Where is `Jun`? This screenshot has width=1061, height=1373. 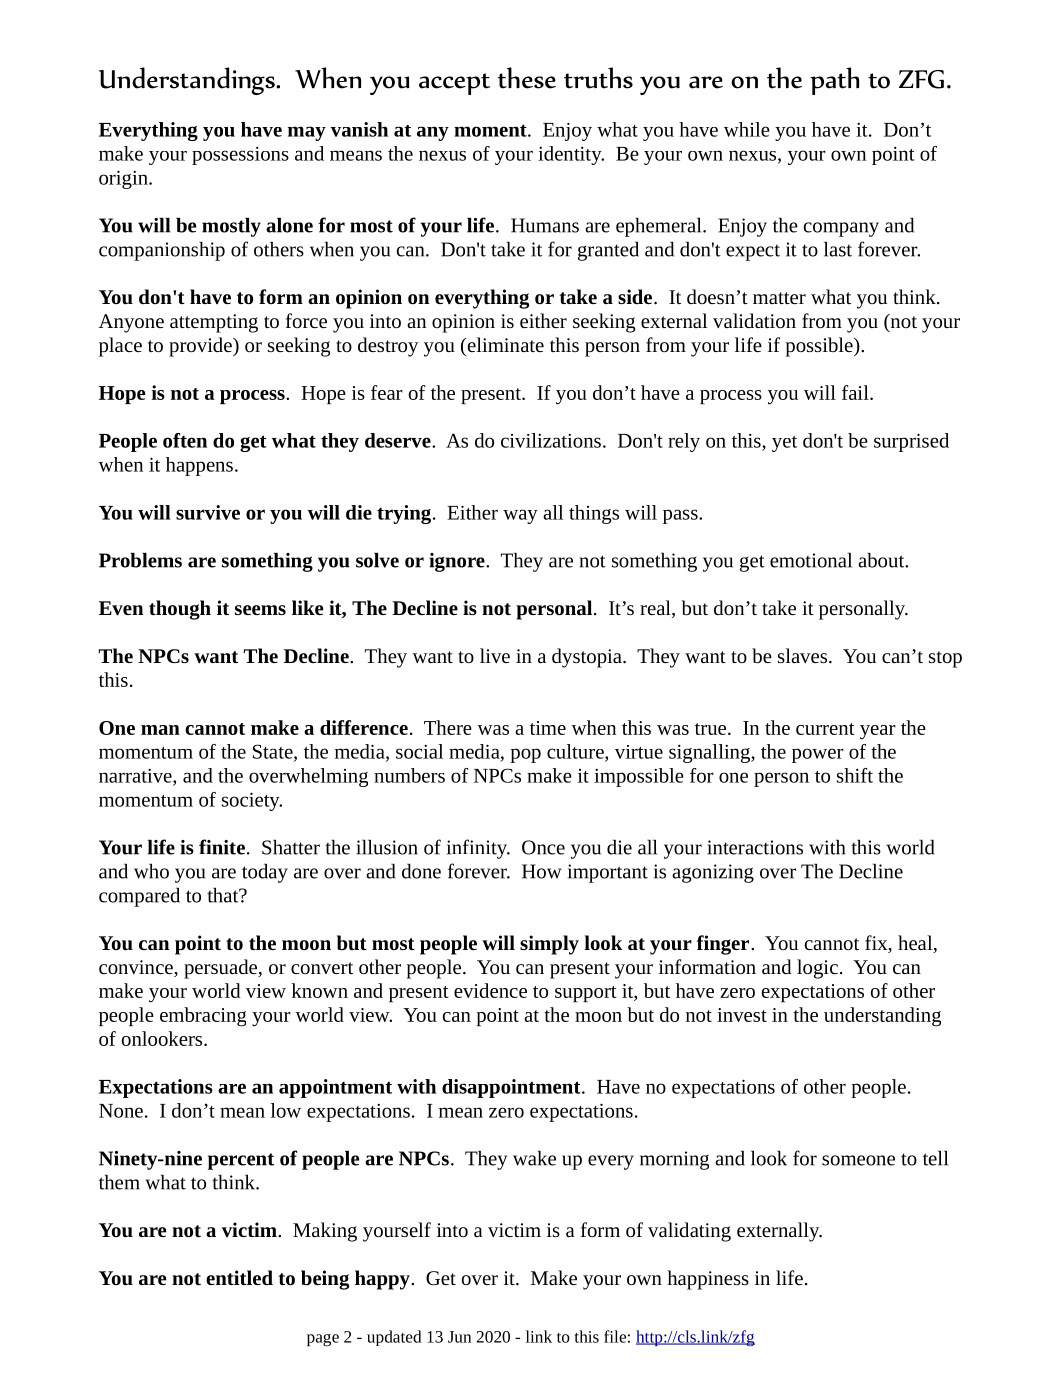 Jun is located at coordinates (459, 1337).
